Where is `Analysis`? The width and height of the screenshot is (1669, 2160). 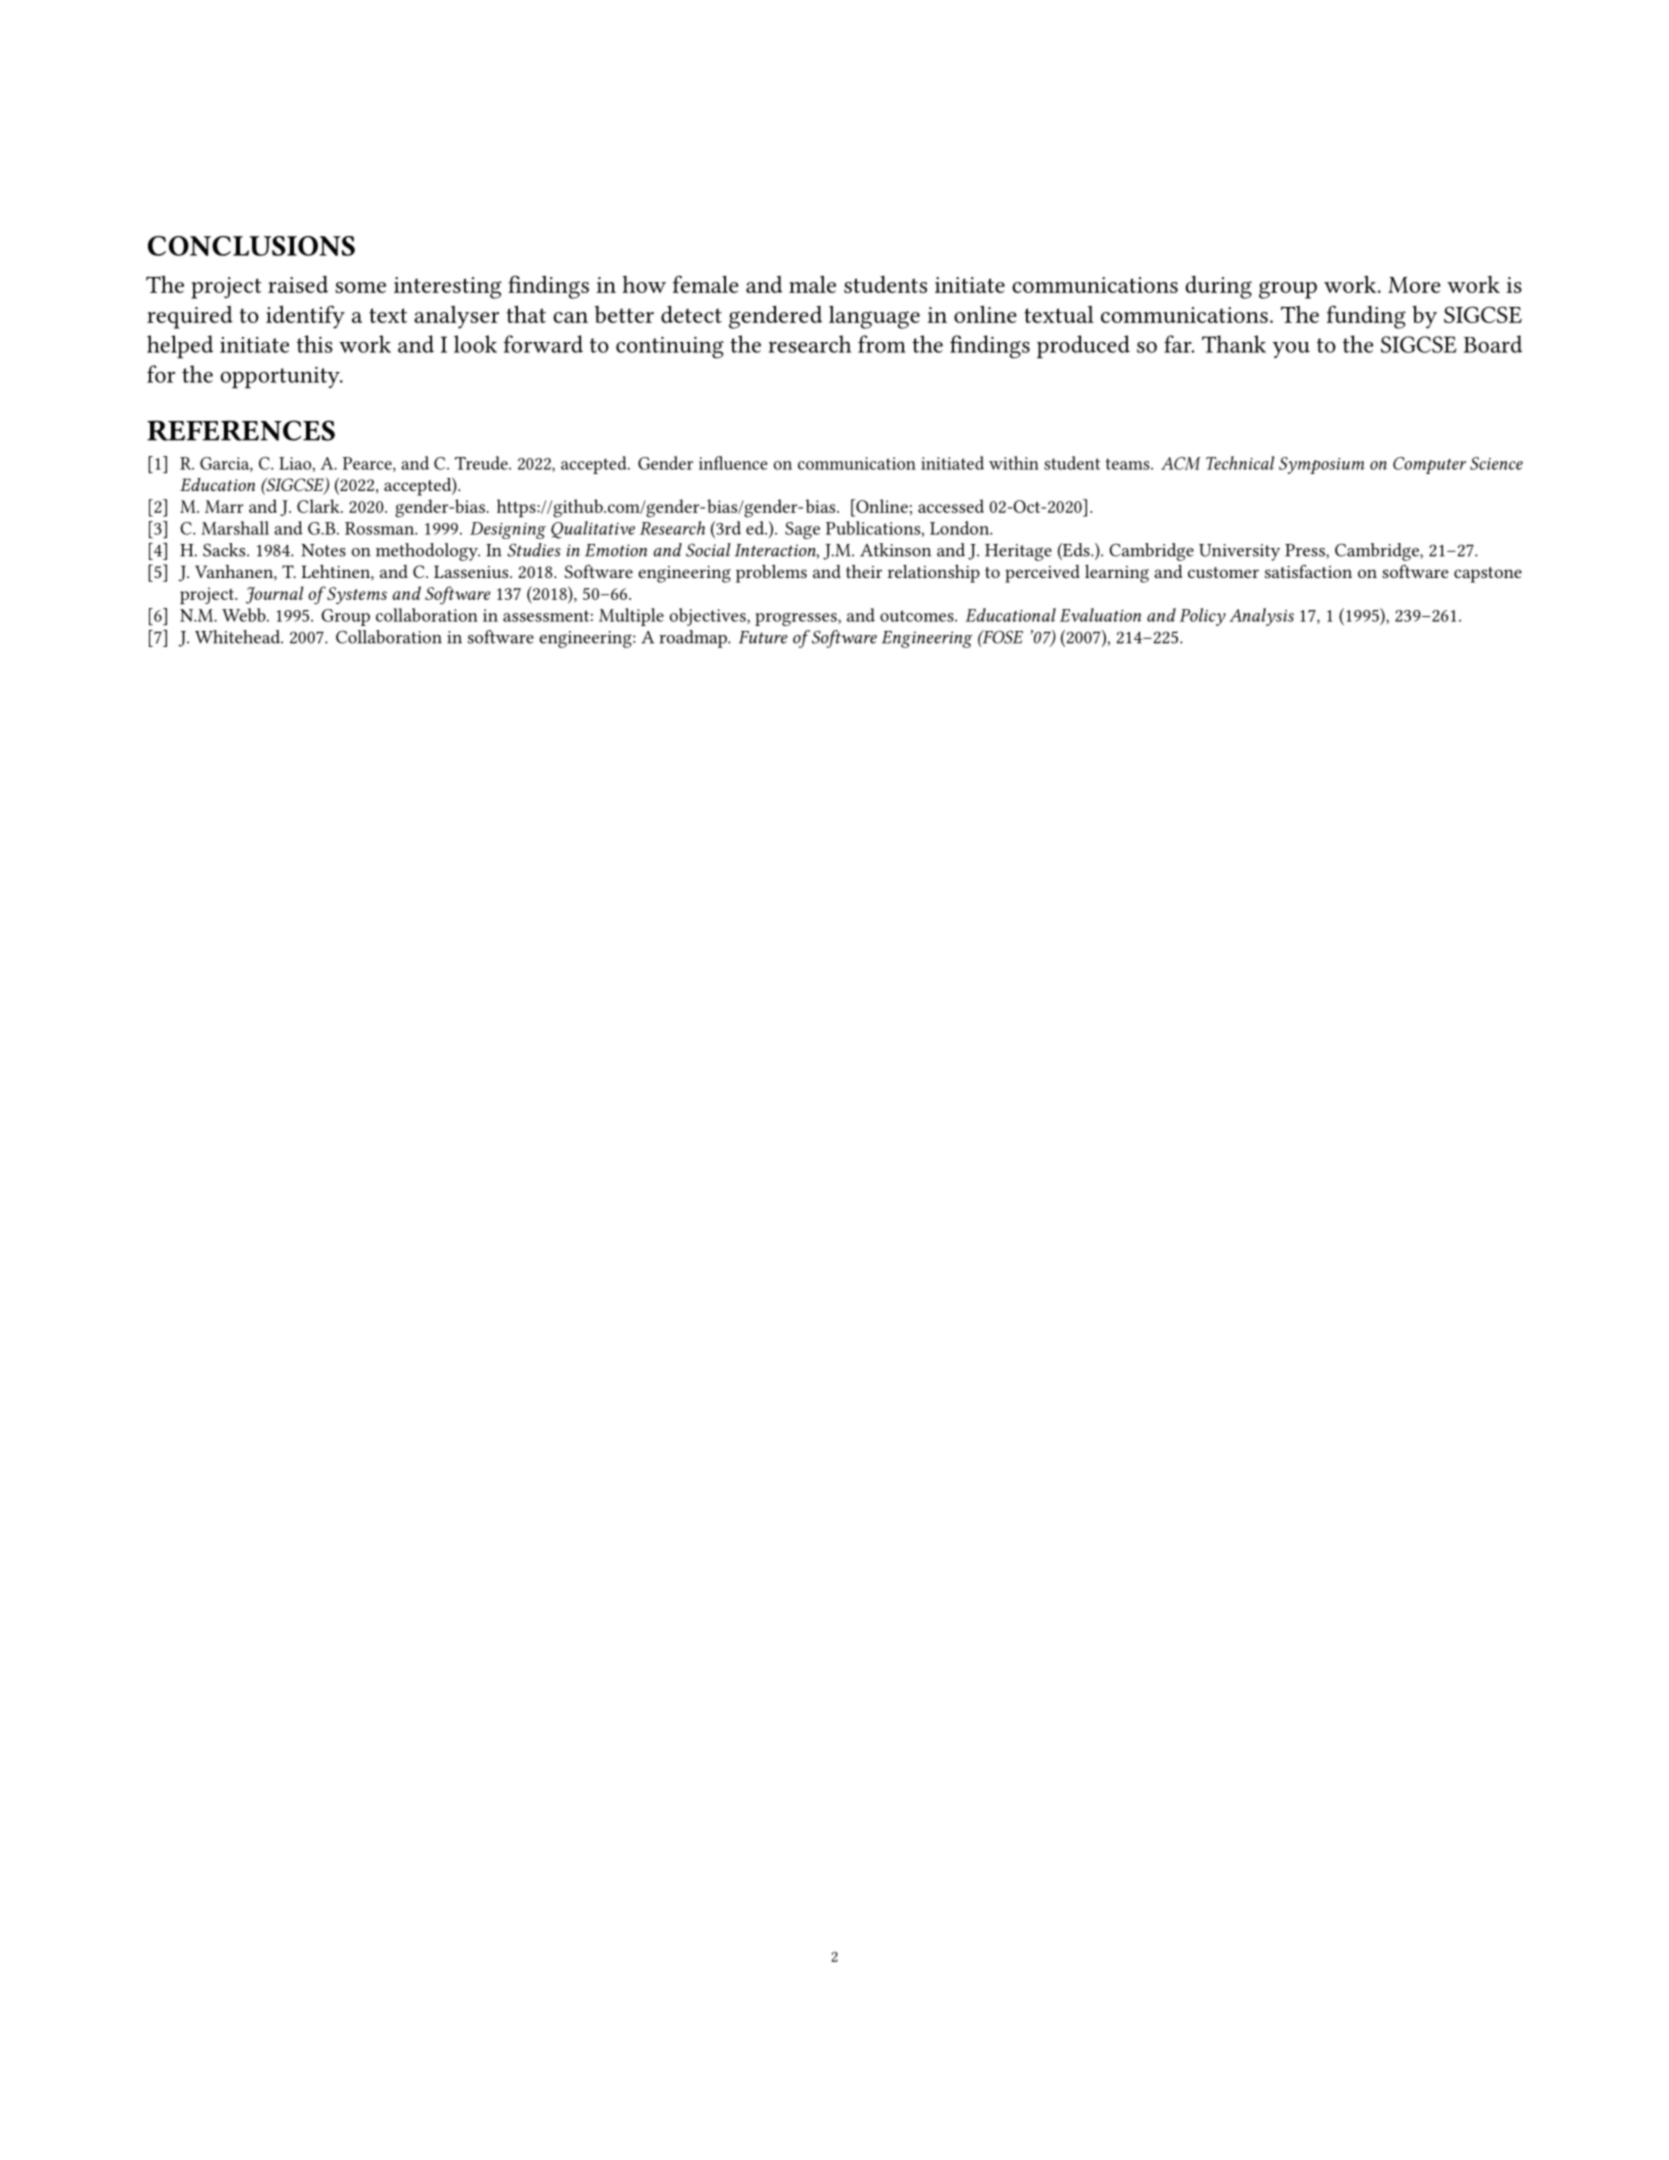
Analysis is located at coordinates (1261, 617).
